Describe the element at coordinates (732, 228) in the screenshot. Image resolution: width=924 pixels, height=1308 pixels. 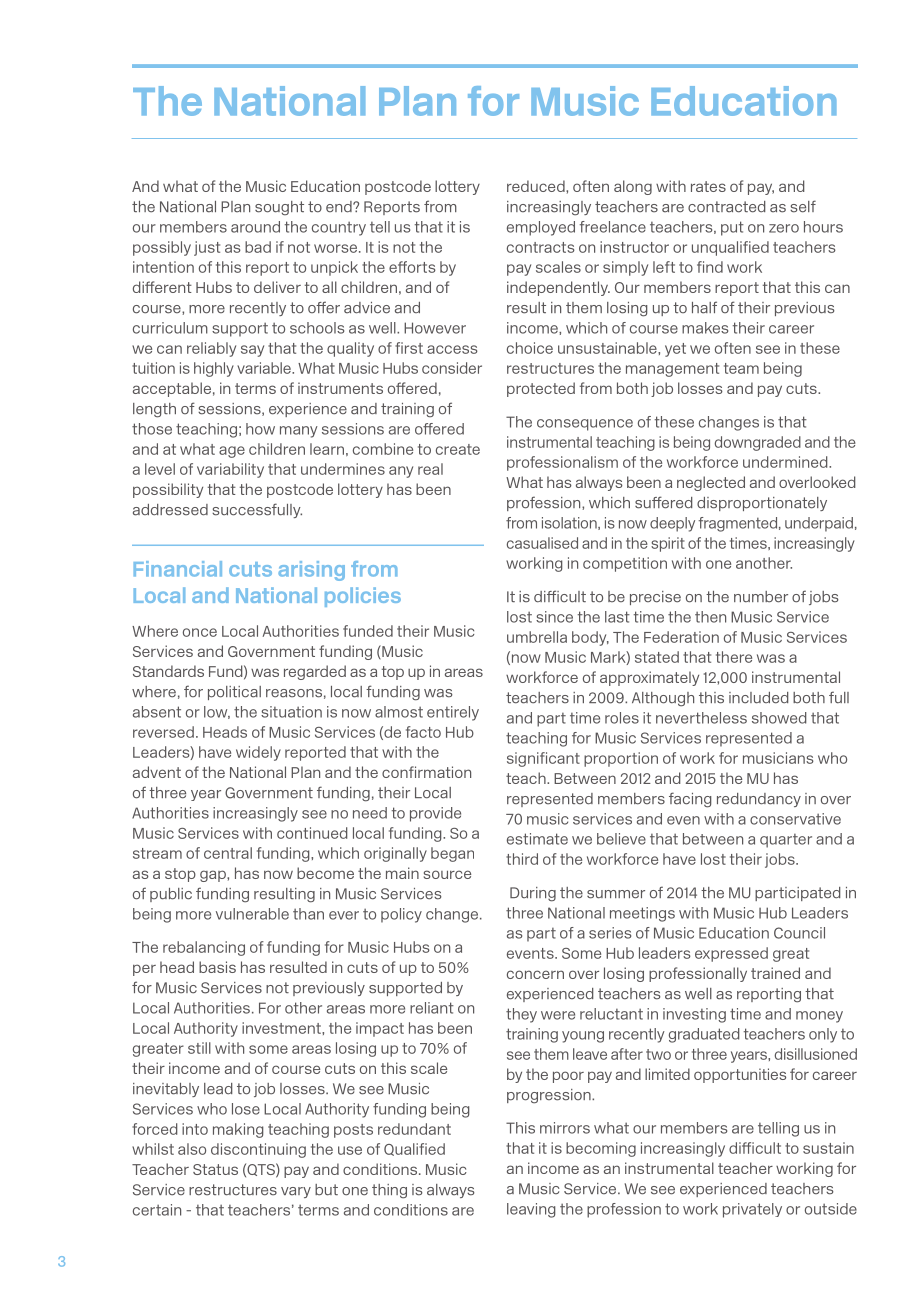
I see `put` at that location.
